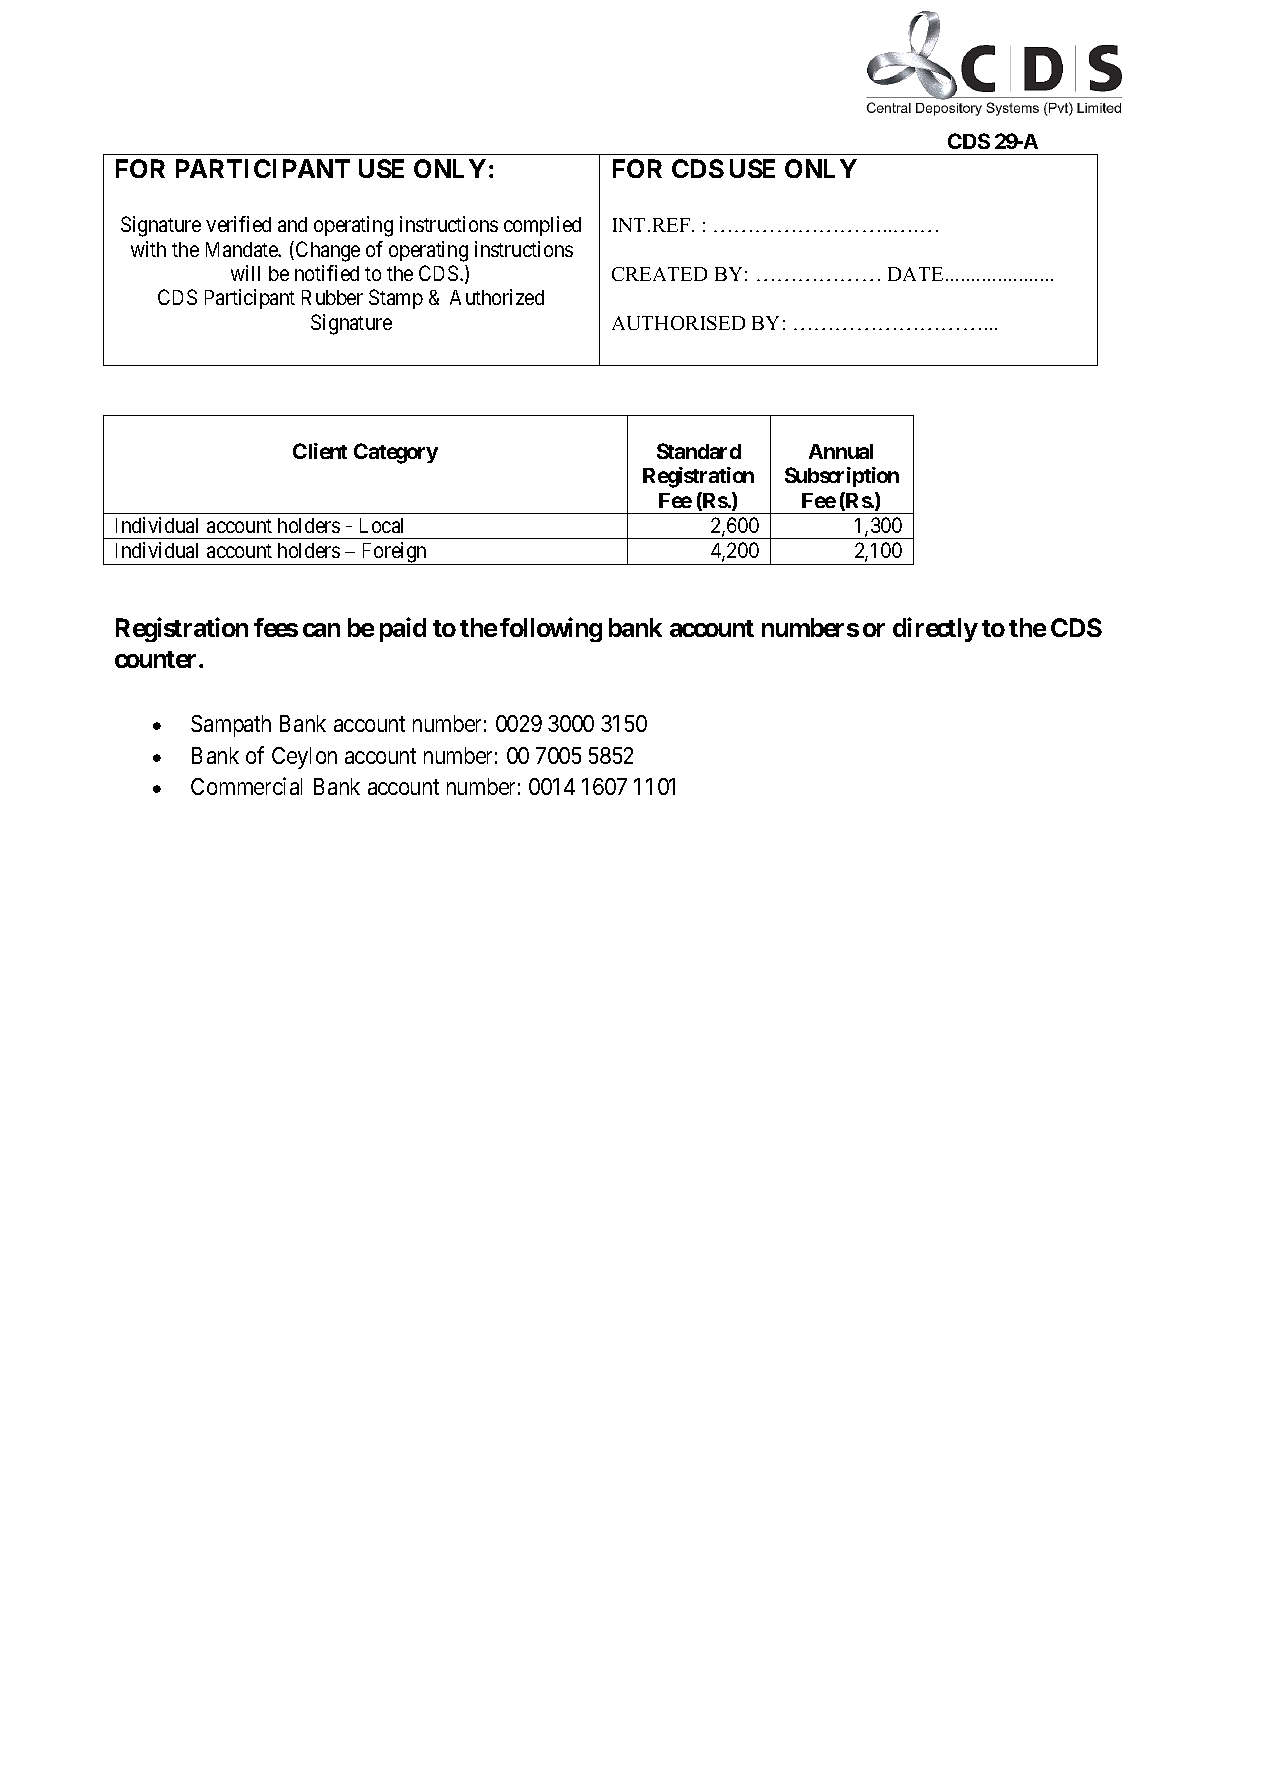 The width and height of the page is (1262, 1784). I want to click on directly, so click(935, 629).
